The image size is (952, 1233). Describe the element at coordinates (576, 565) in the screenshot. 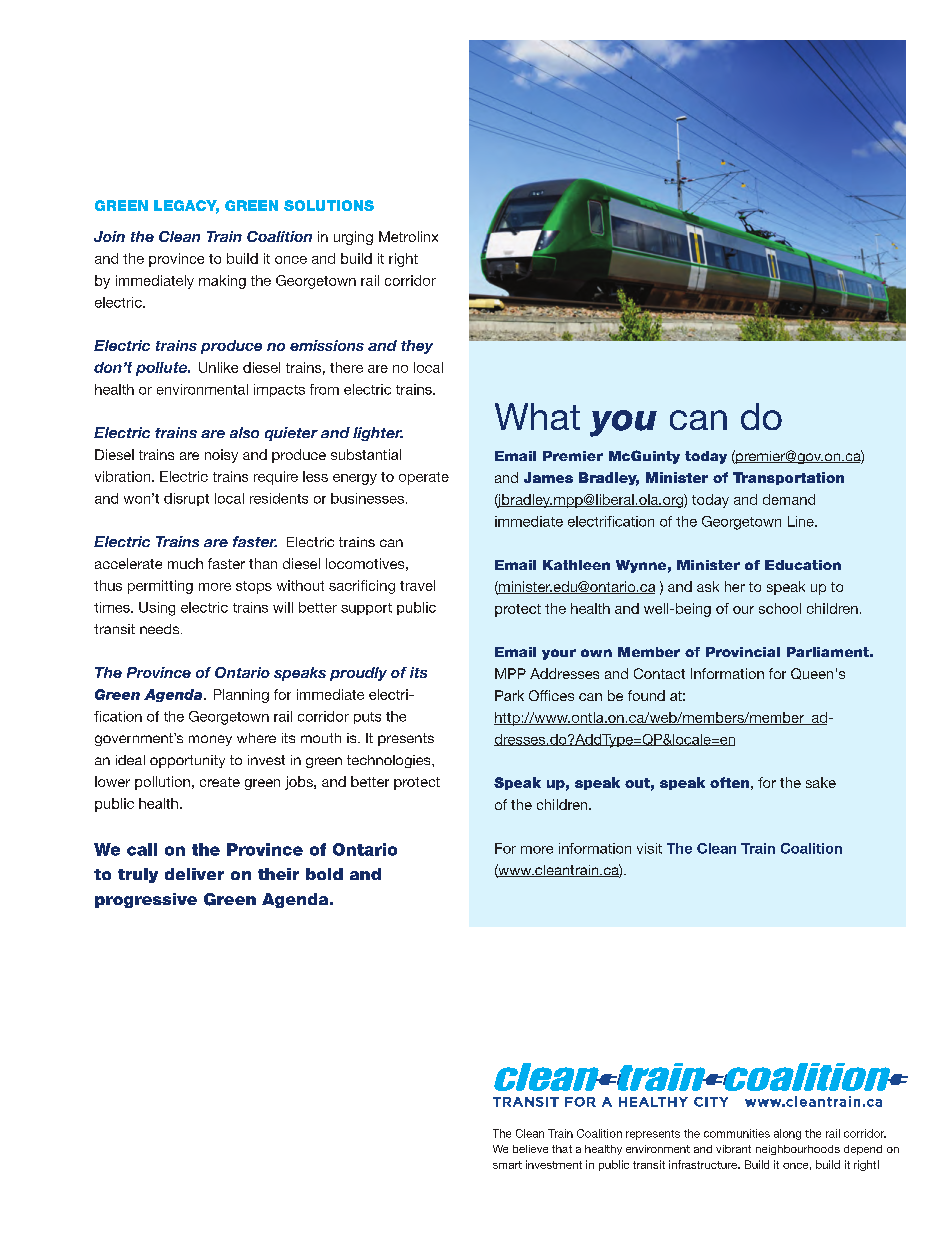

I see `Kathleen` at that location.
